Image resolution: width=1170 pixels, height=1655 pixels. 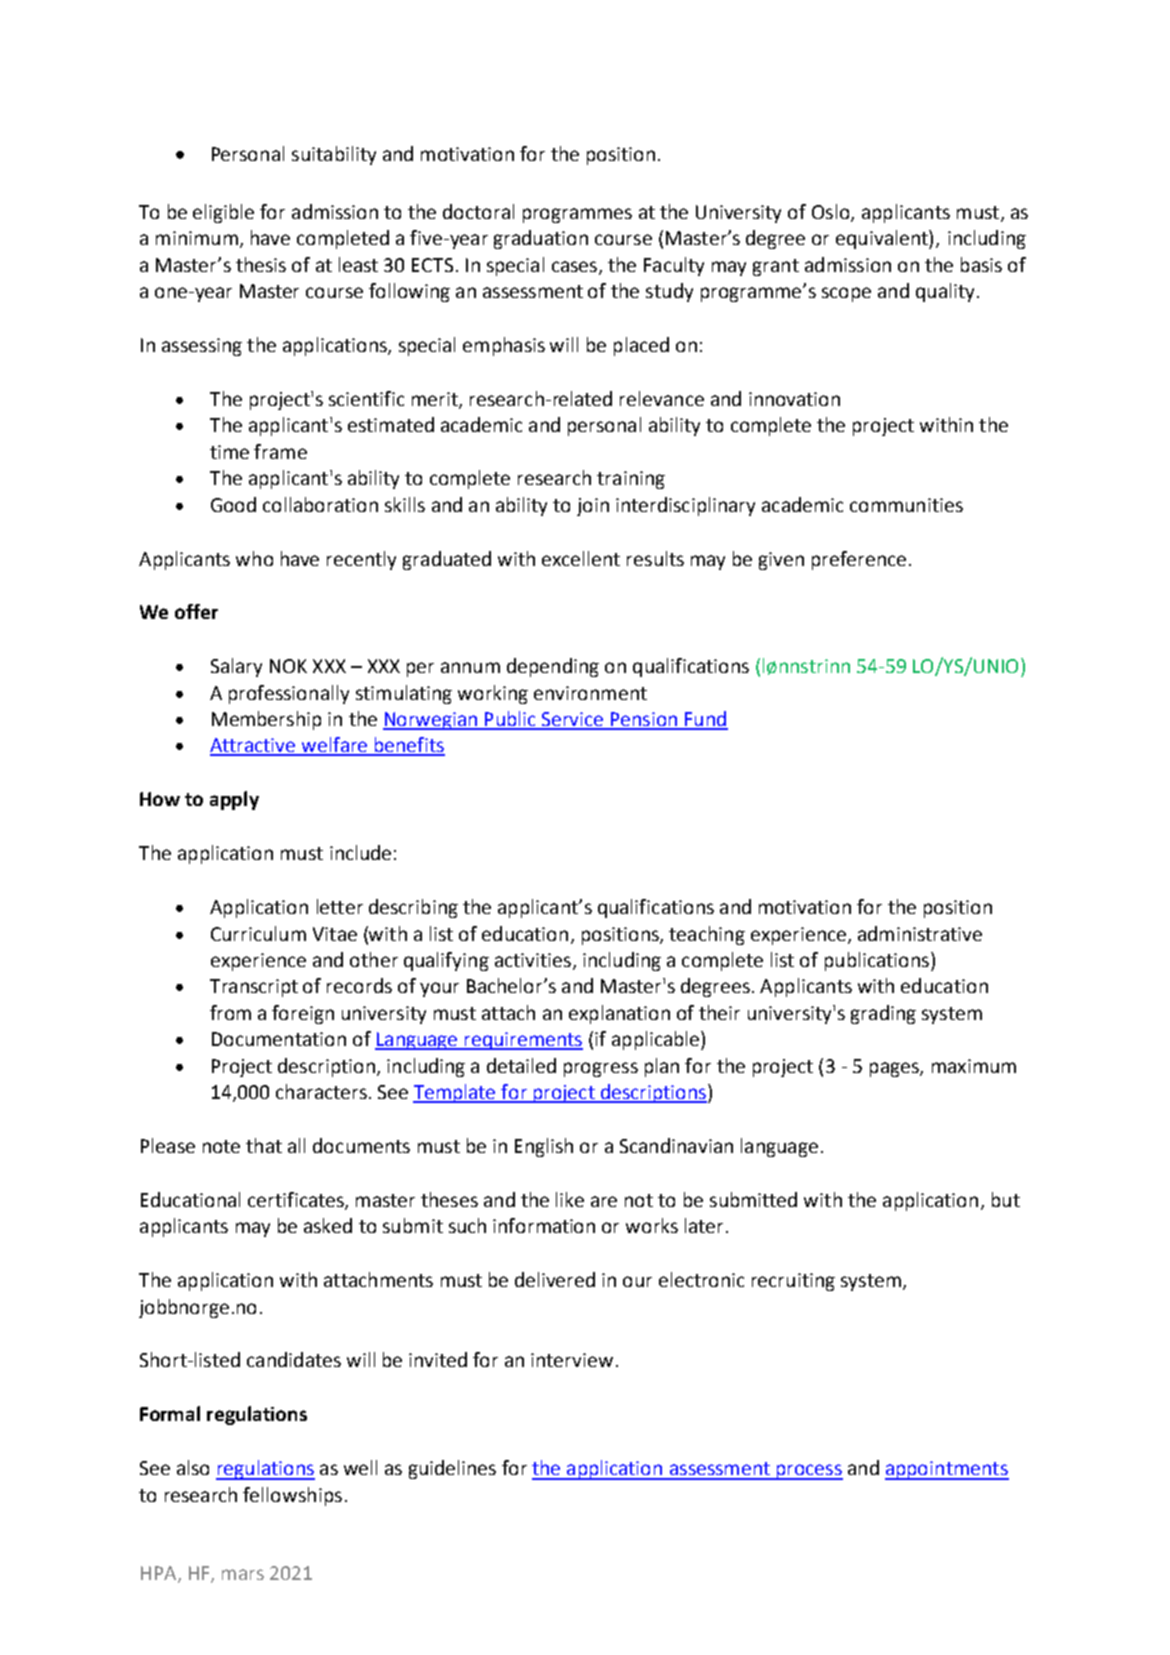 What do you see at coordinates (452, 1469) in the screenshot?
I see `guidelines` at bounding box center [452, 1469].
